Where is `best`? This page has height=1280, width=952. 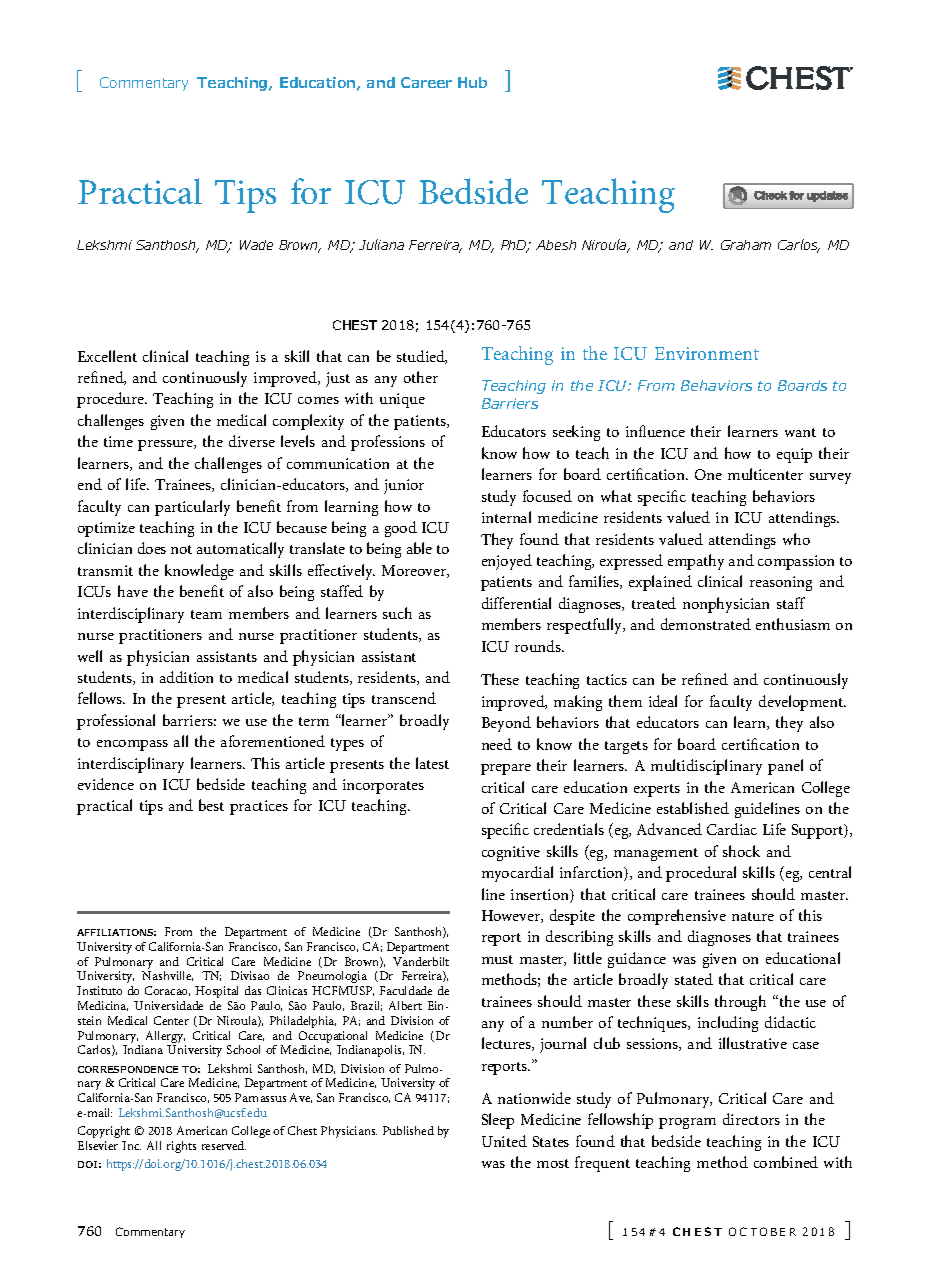
best is located at coordinates (211, 805).
